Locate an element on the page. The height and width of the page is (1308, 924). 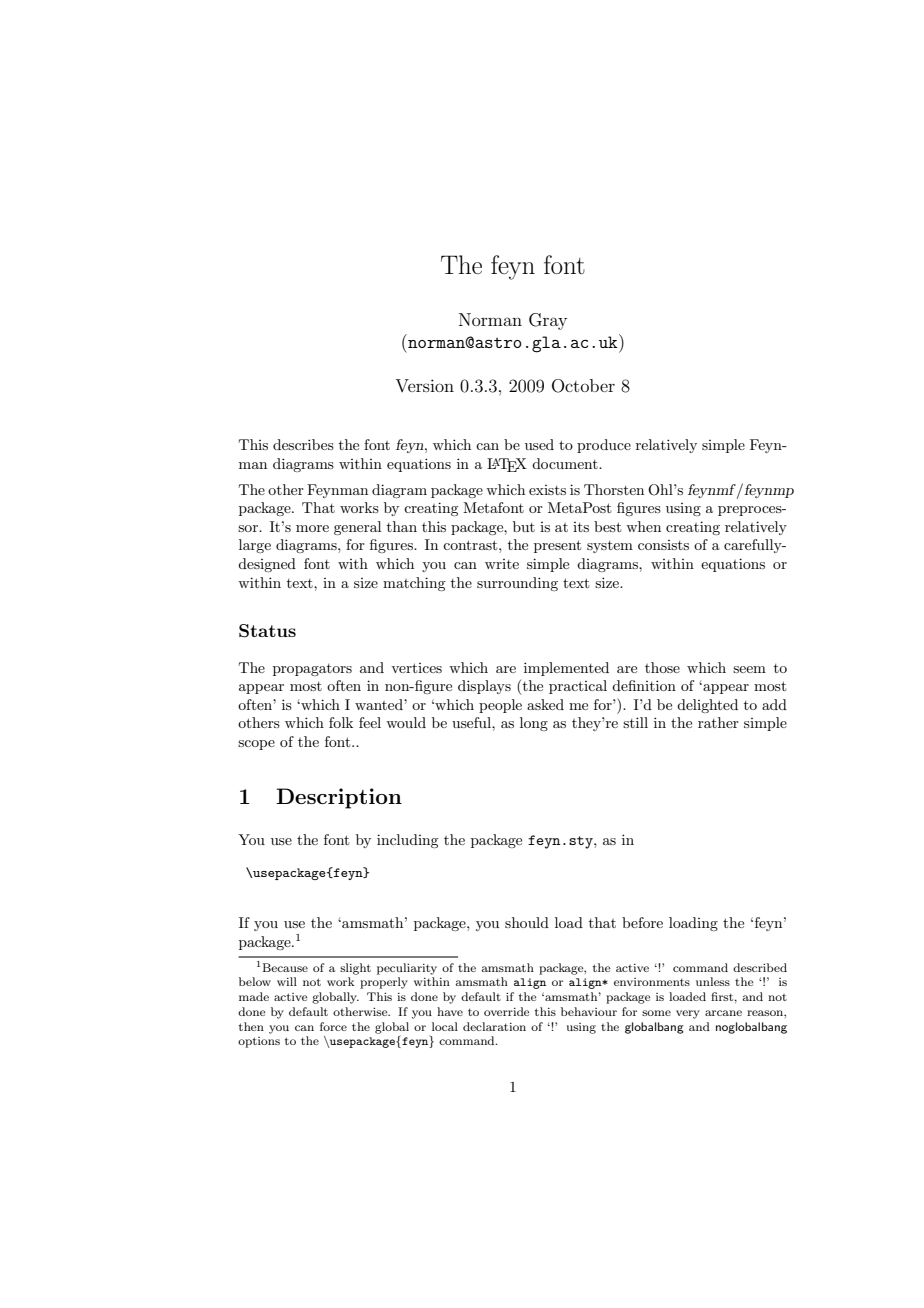
propagators is located at coordinates (312, 670).
